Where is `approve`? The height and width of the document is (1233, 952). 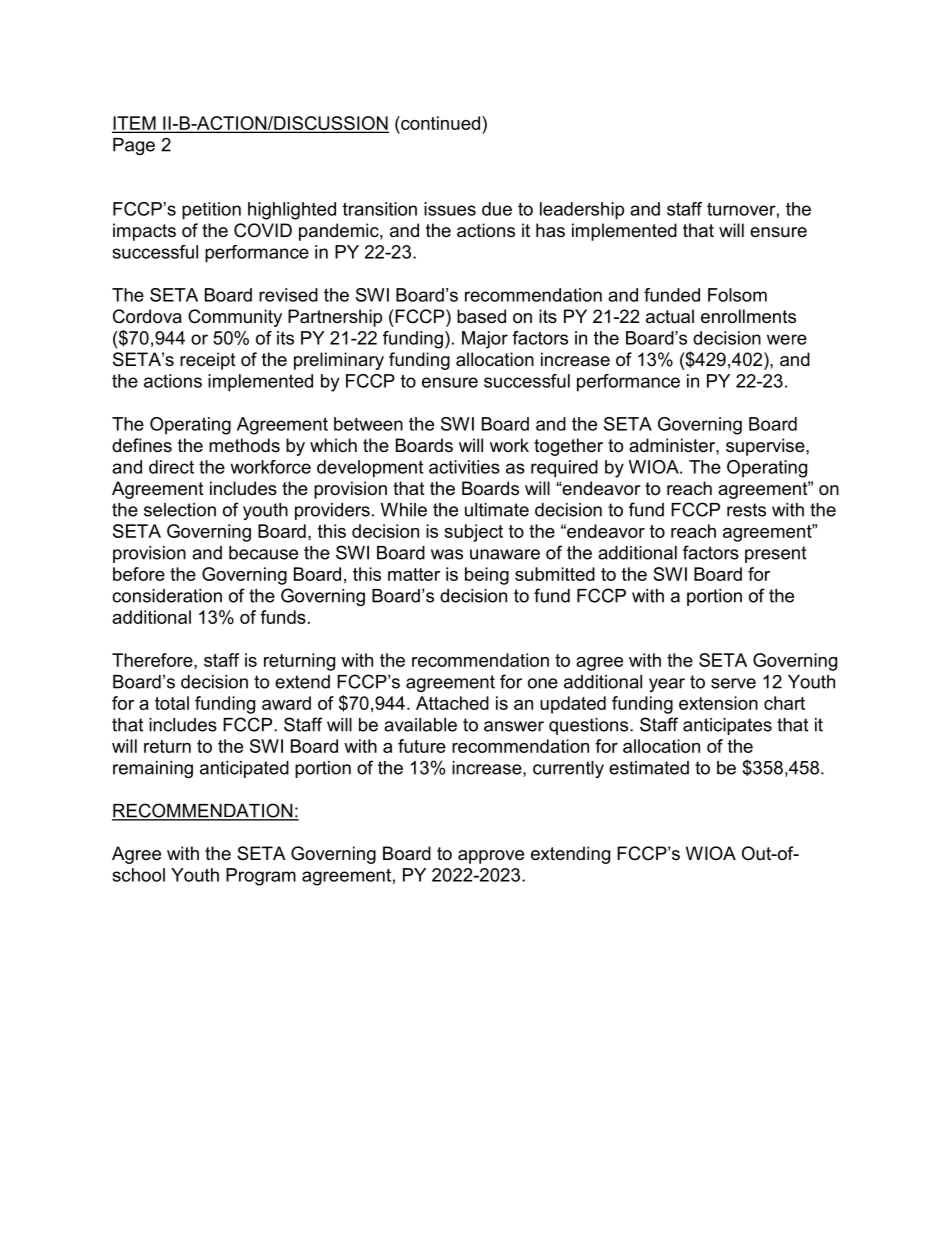 approve is located at coordinates (491, 857).
